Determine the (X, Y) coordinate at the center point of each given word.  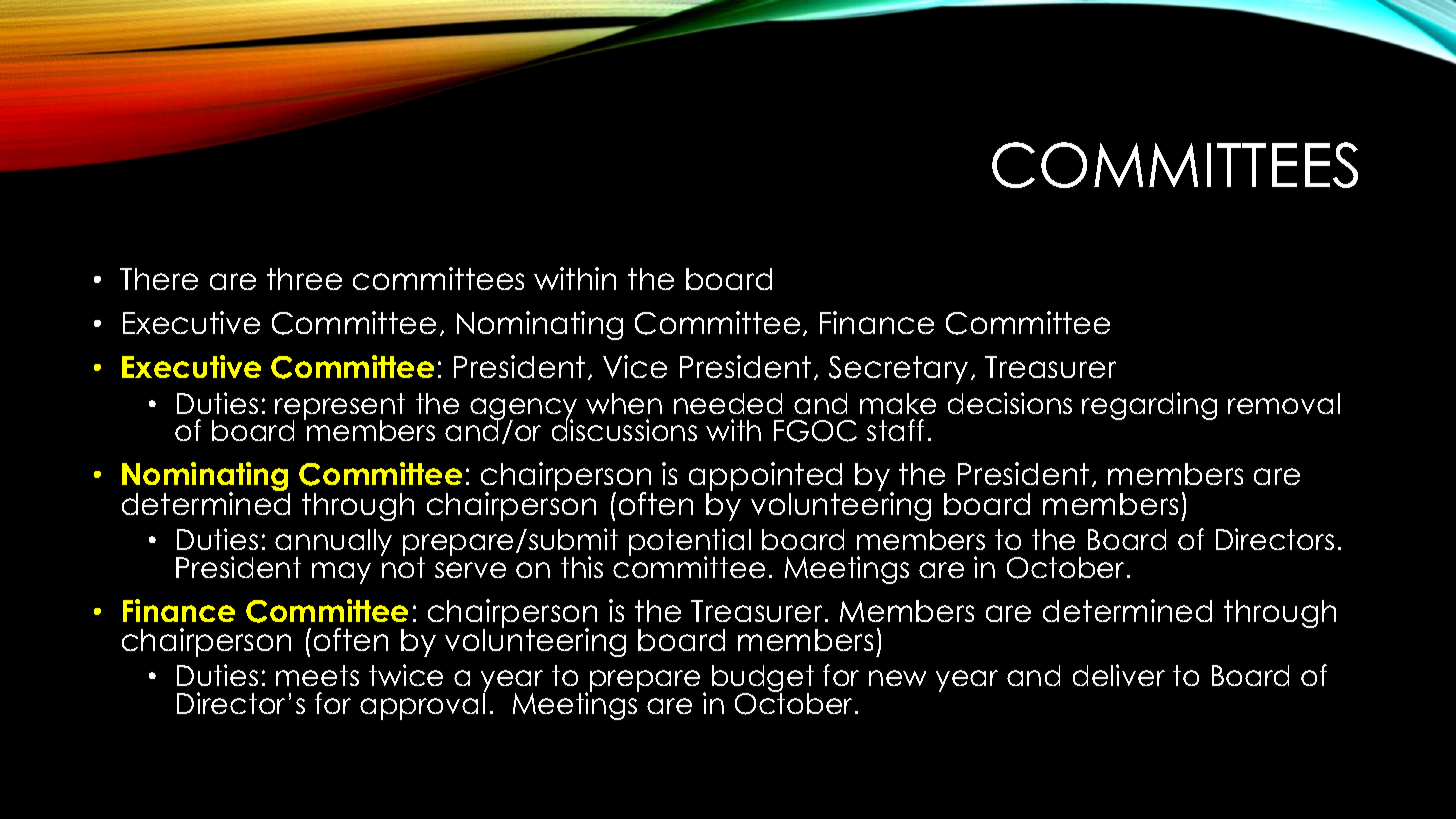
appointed (765, 478)
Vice (635, 366)
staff (895, 430)
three (304, 279)
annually (333, 544)
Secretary (898, 370)
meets (317, 675)
